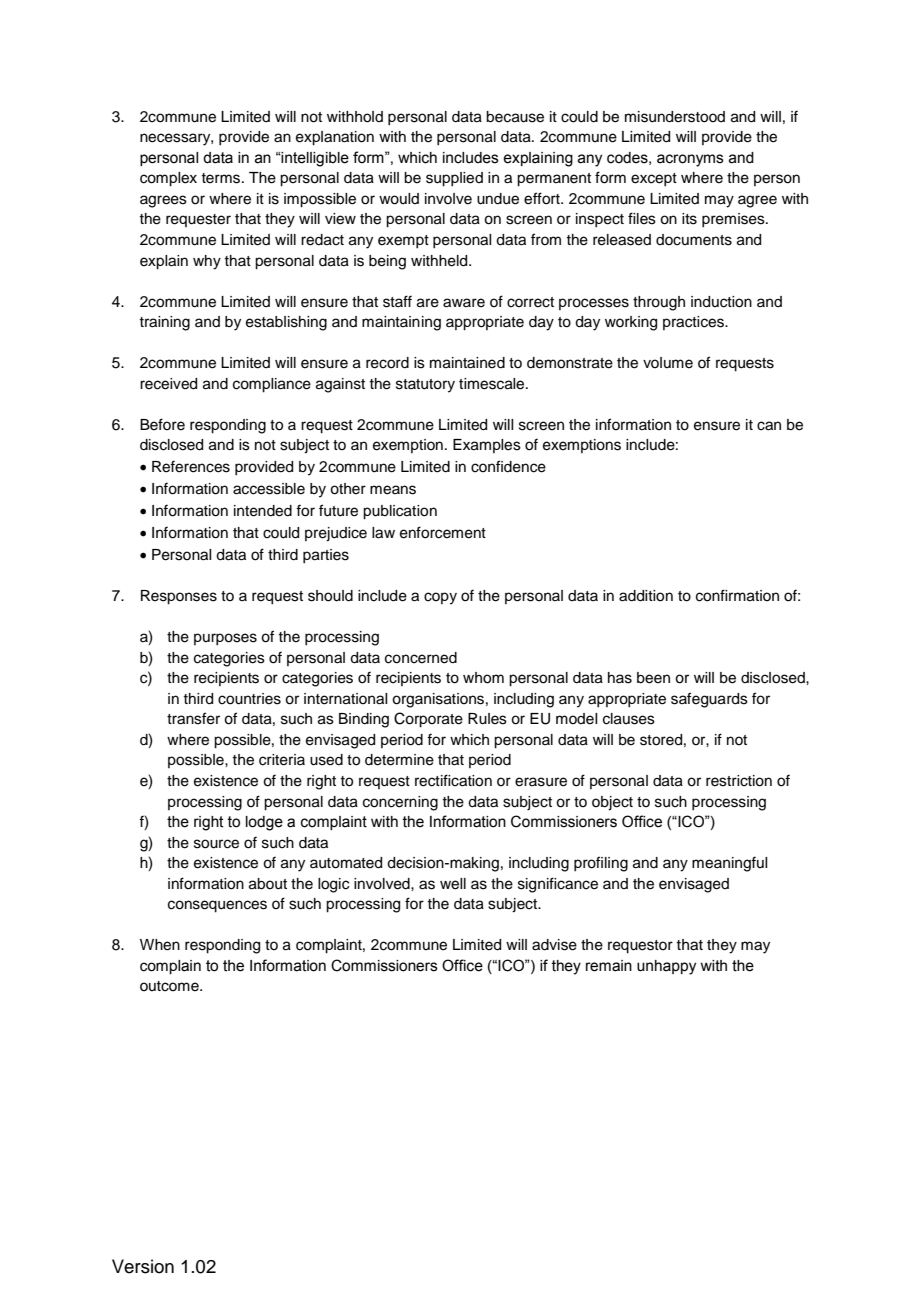 The height and width of the screenshot is (1308, 924). What do you see at coordinates (454, 179) in the screenshot?
I see `supplied` at bounding box center [454, 179].
